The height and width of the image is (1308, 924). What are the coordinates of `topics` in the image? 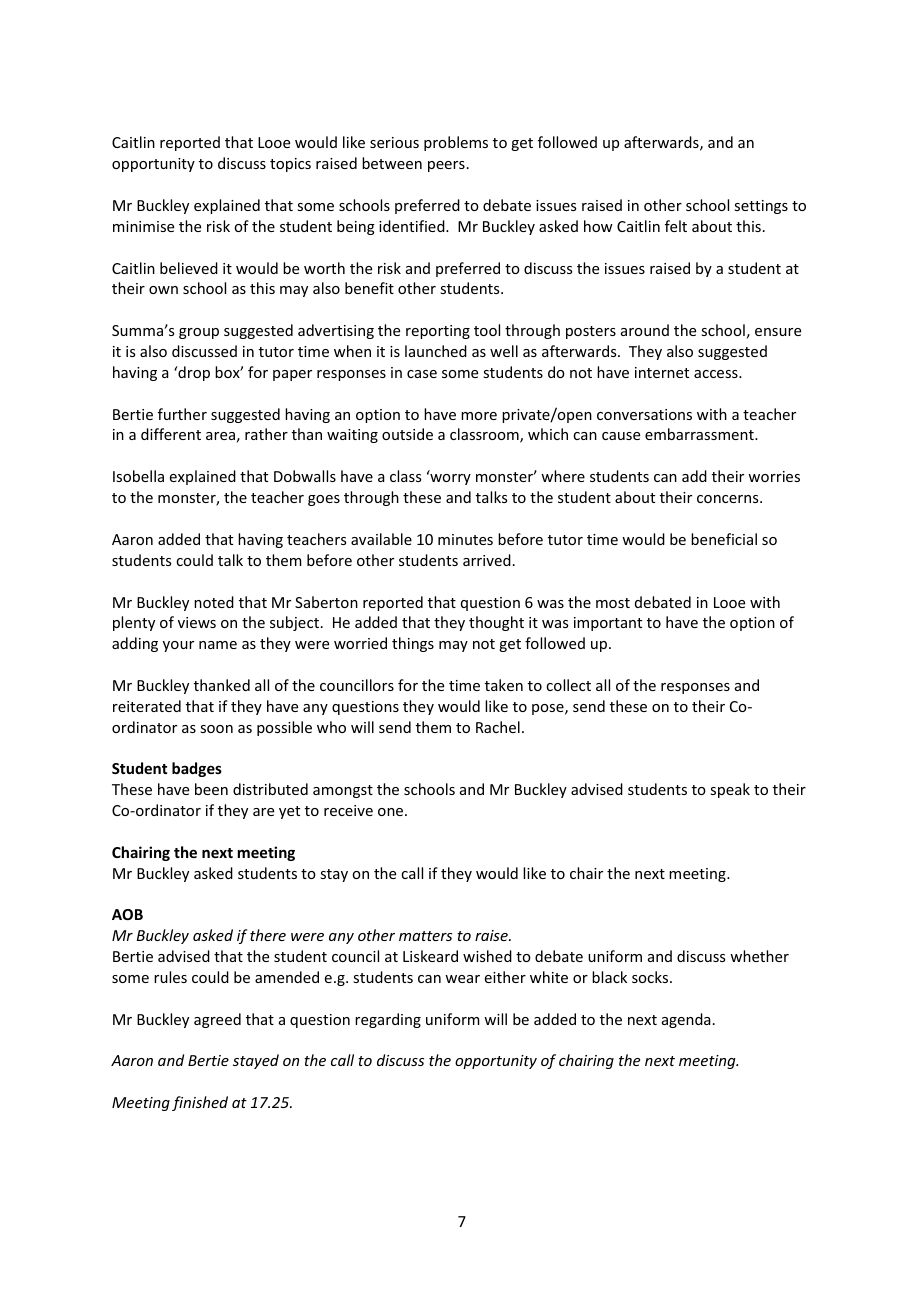 It's located at (290, 165).
